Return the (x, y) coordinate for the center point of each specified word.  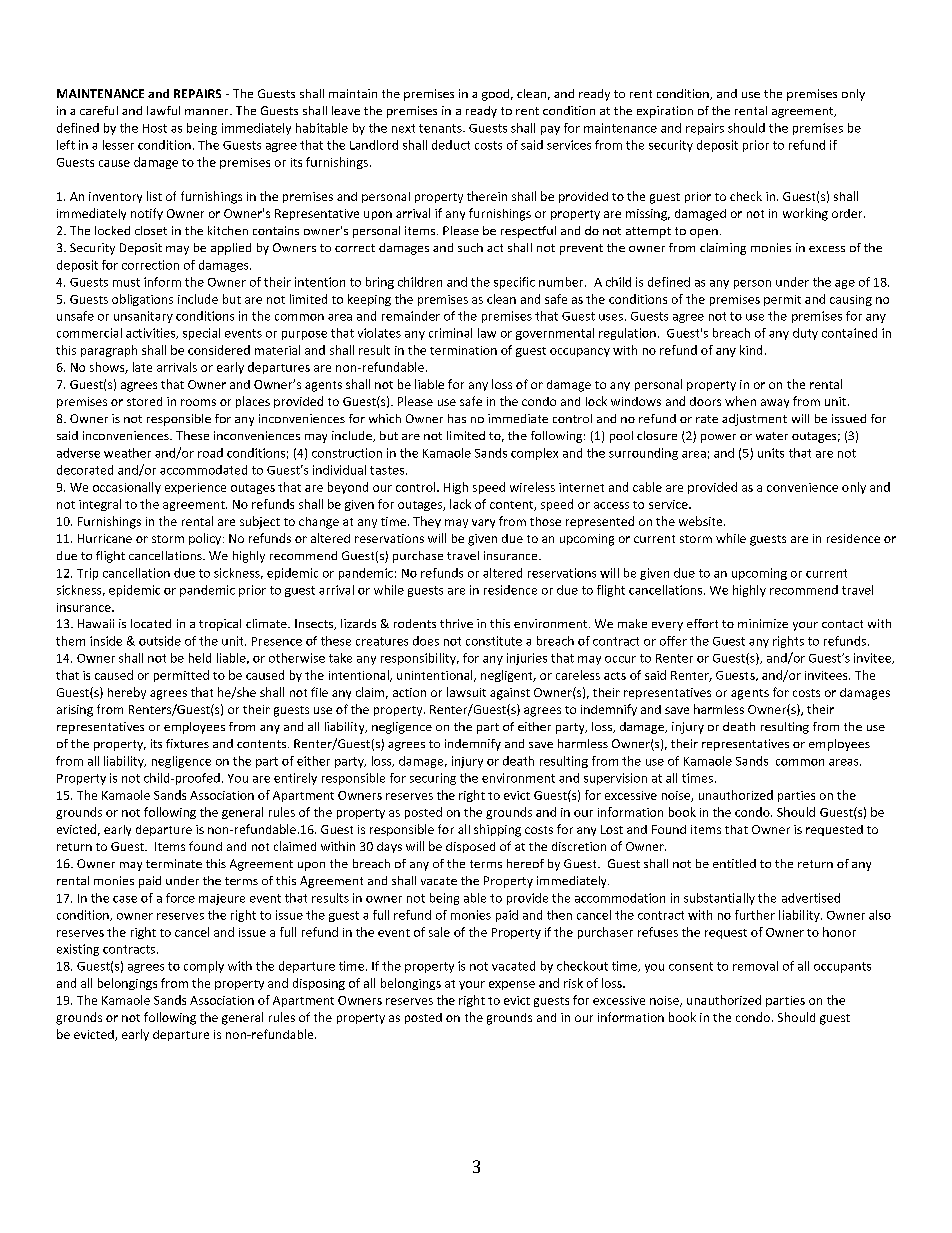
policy (206, 539)
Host (155, 128)
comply (204, 967)
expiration (665, 112)
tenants (441, 128)
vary (483, 523)
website (702, 521)
